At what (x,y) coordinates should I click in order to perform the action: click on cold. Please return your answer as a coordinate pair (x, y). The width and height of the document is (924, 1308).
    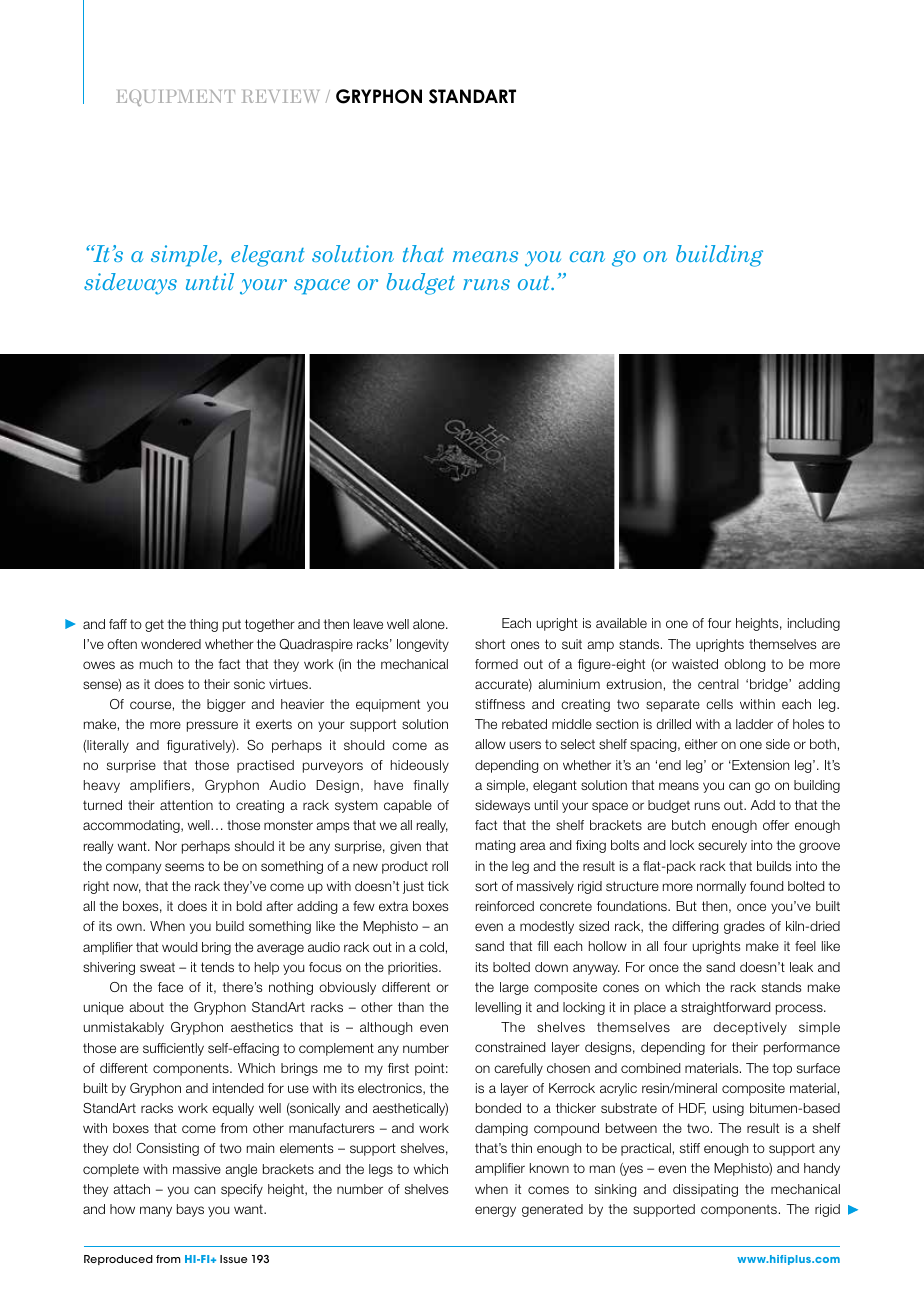
    Looking at the image, I should click on (431, 947).
